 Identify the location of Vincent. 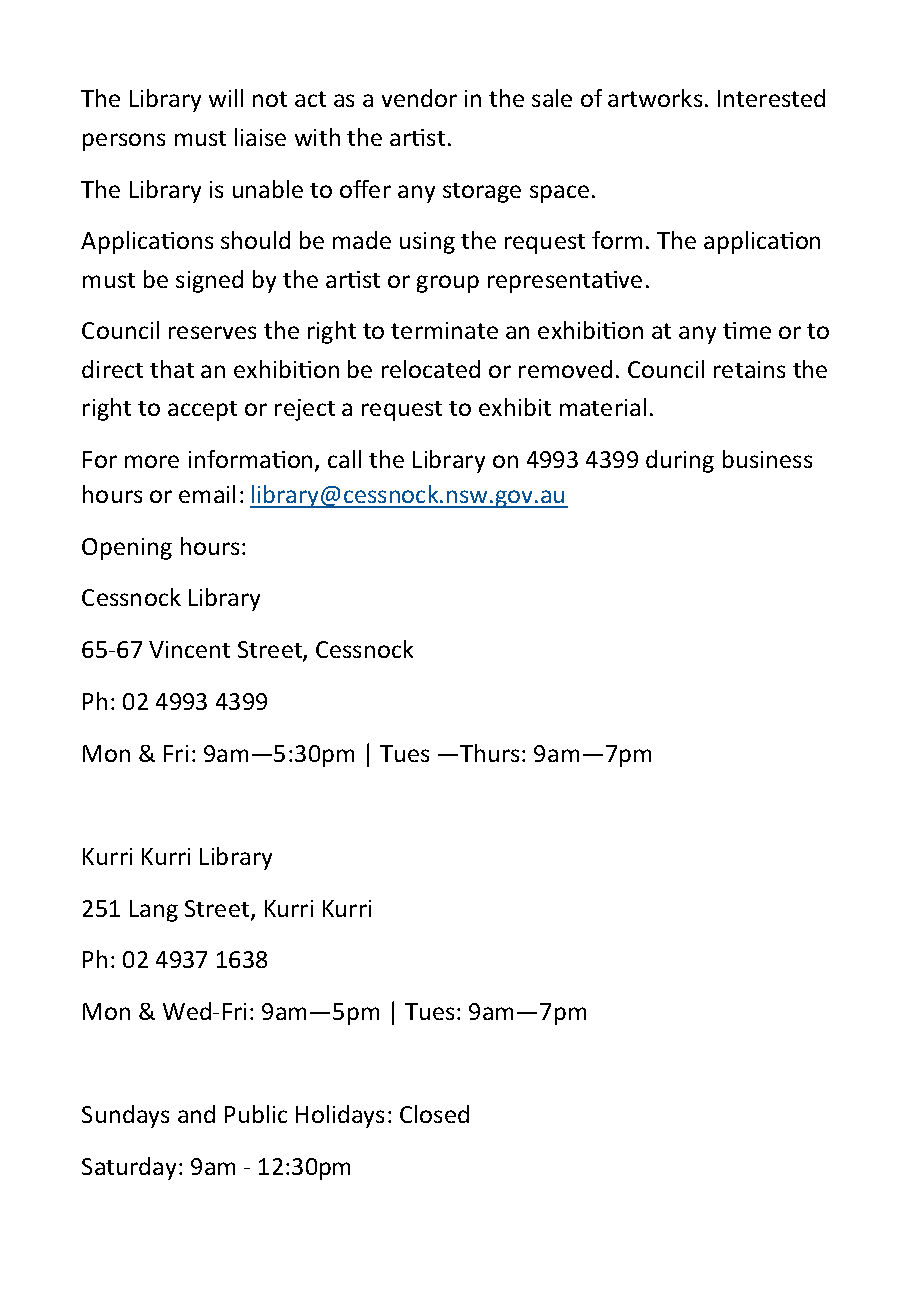
(189, 649).
